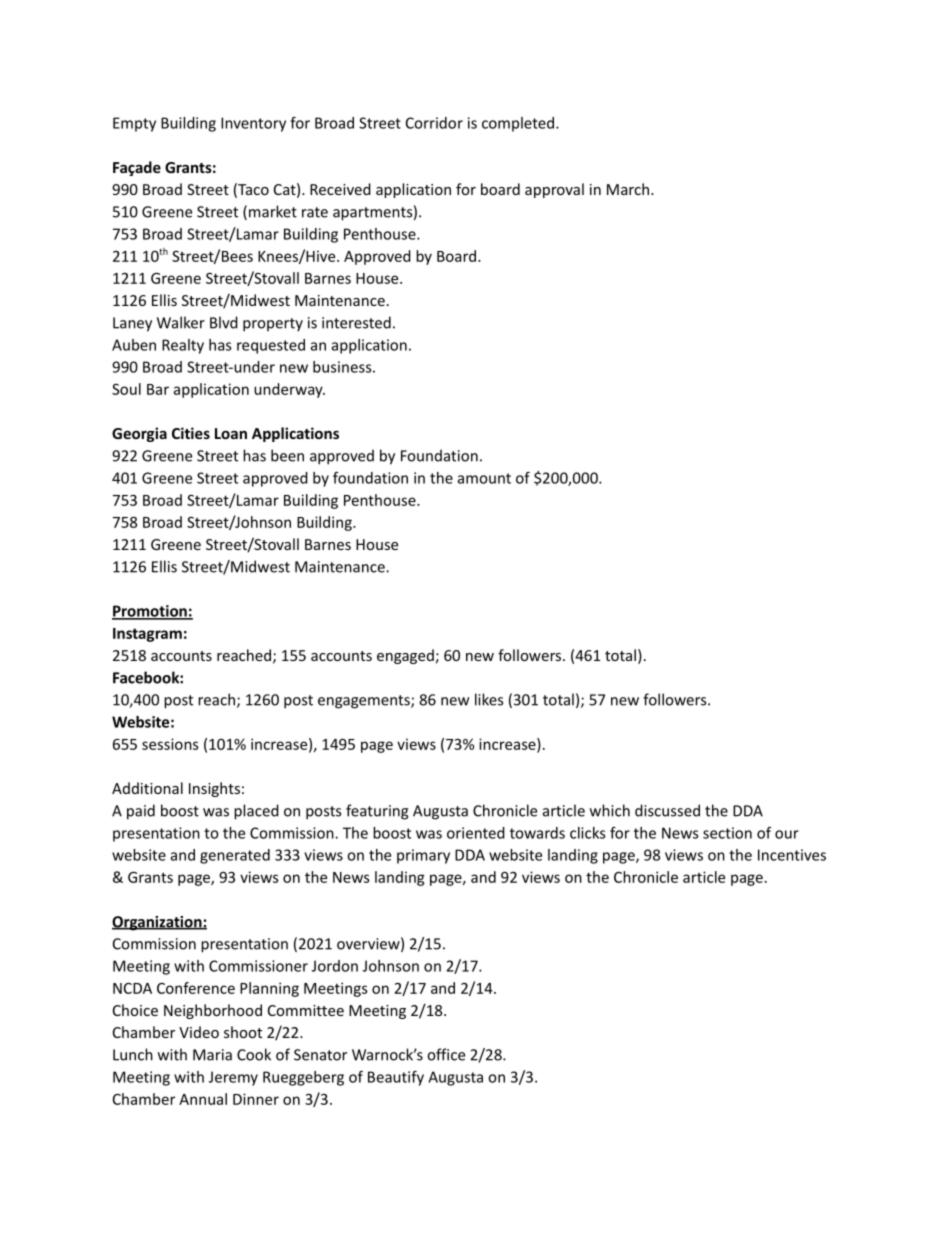  Describe the element at coordinates (628, 189) in the document. I see `March` at that location.
